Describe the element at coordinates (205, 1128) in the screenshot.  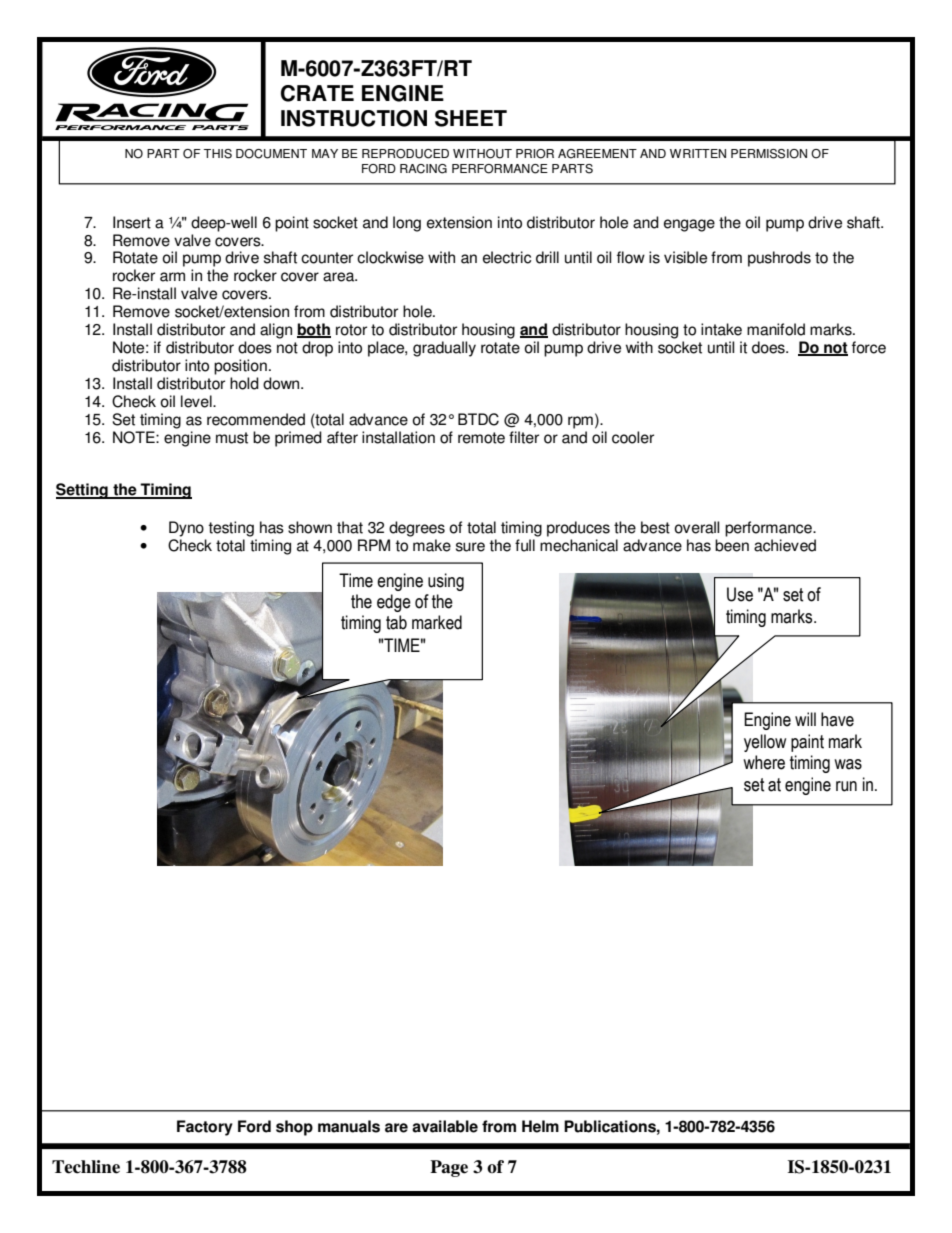
I see `Factory` at that location.
